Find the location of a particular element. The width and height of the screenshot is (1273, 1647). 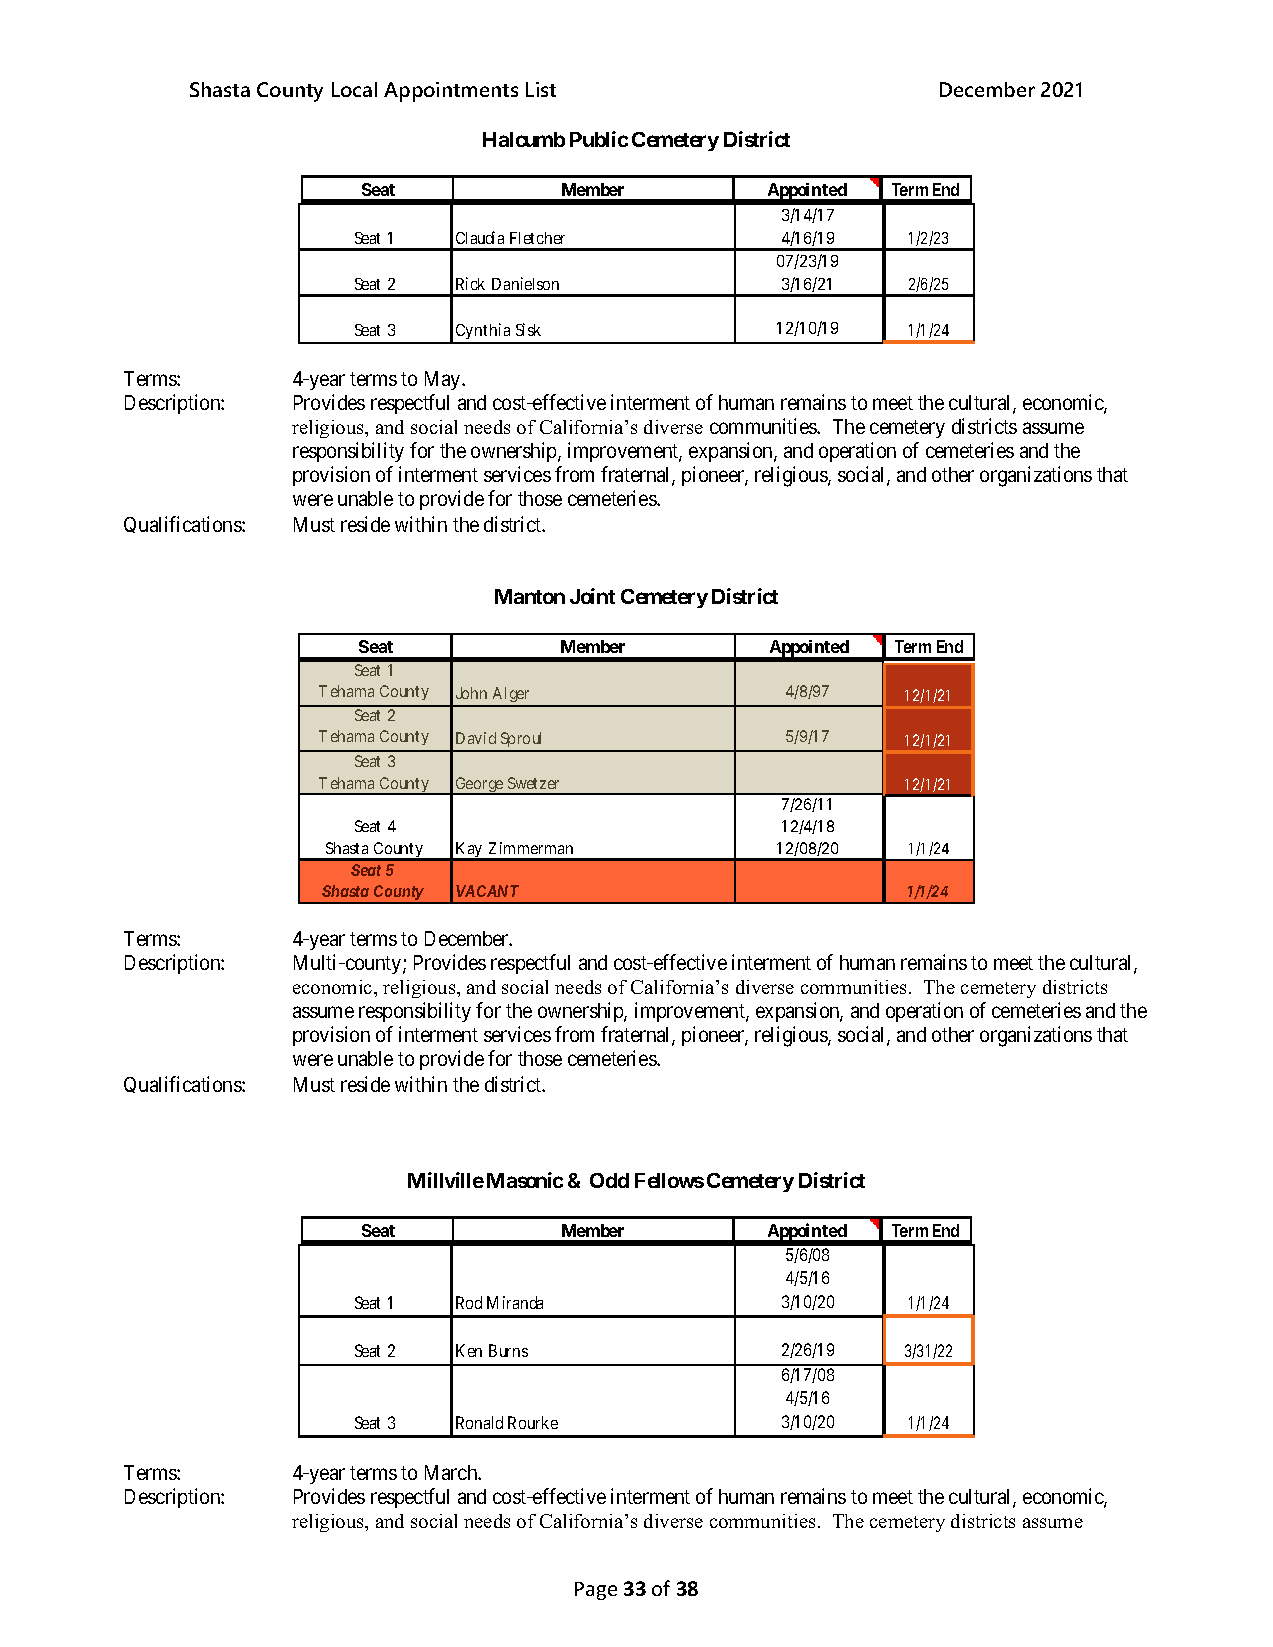

Rod is located at coordinates (469, 1302).
